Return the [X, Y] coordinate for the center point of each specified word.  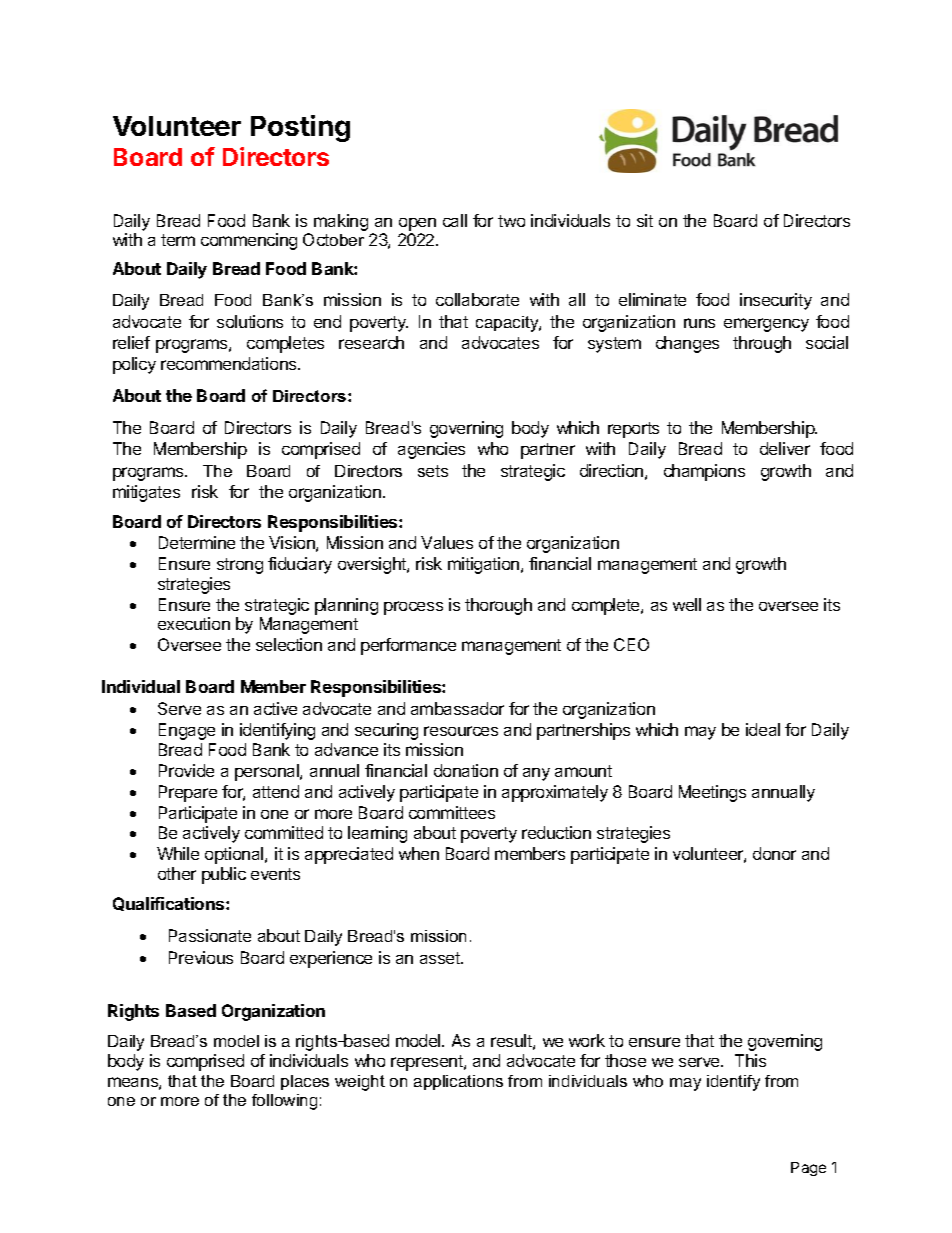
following [284, 1102]
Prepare [188, 793]
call [455, 220]
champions [704, 472]
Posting [300, 128]
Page [808, 1169]
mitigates [146, 493]
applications [458, 1082]
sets [433, 471]
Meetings [712, 793]
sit [645, 220]
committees [452, 812]
